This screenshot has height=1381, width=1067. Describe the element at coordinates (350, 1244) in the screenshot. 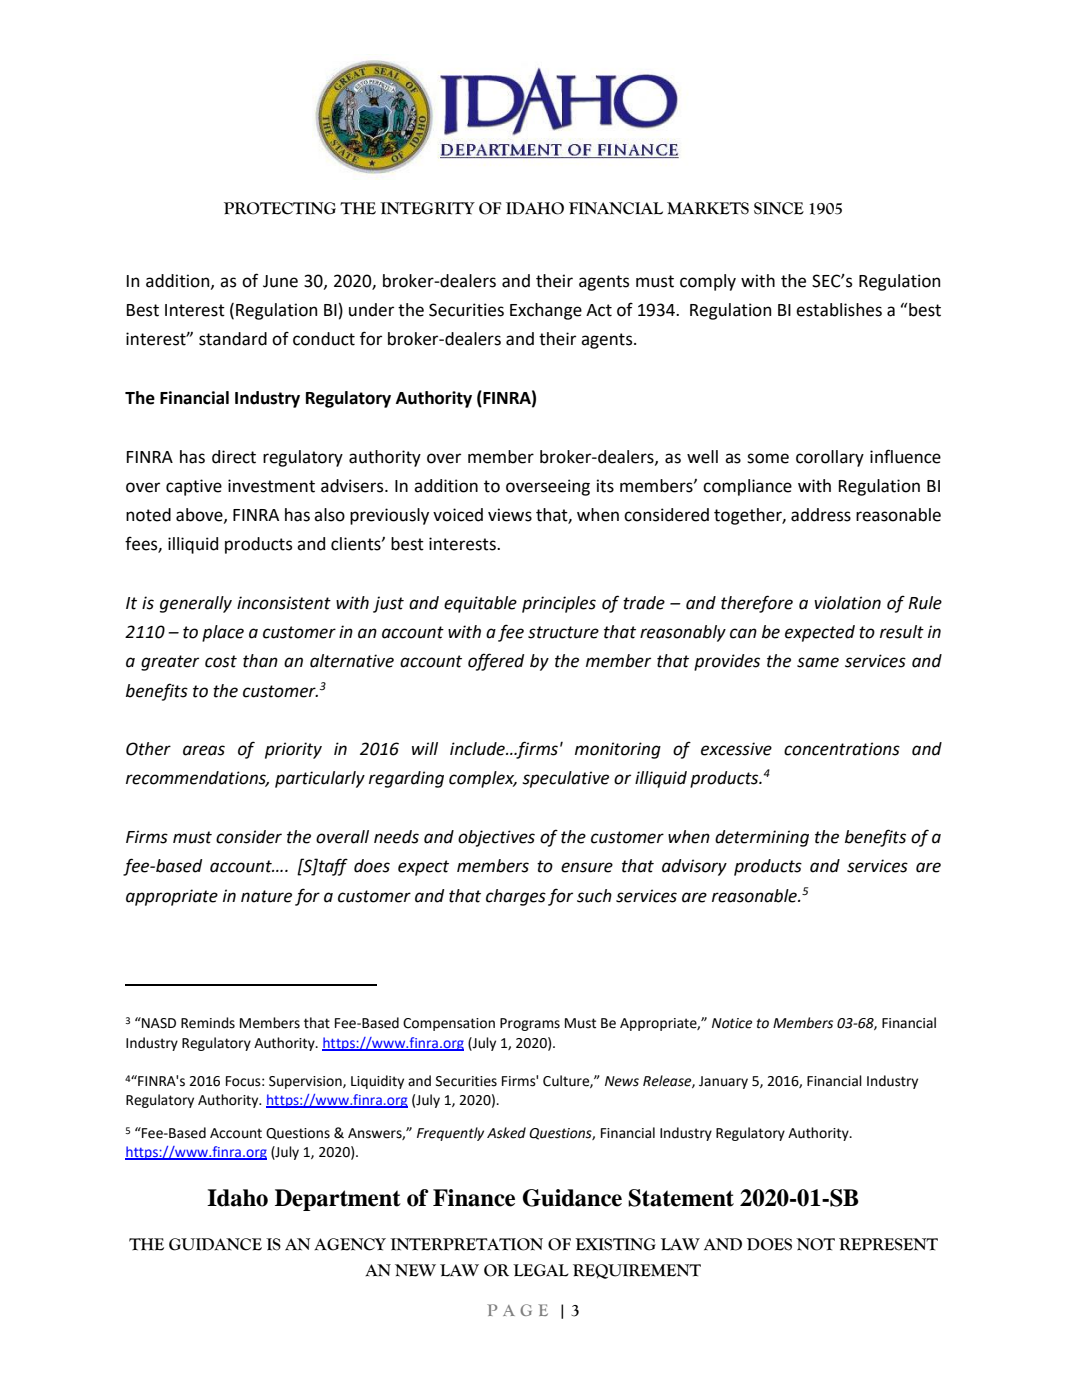

I see `AGENCY` at that location.
